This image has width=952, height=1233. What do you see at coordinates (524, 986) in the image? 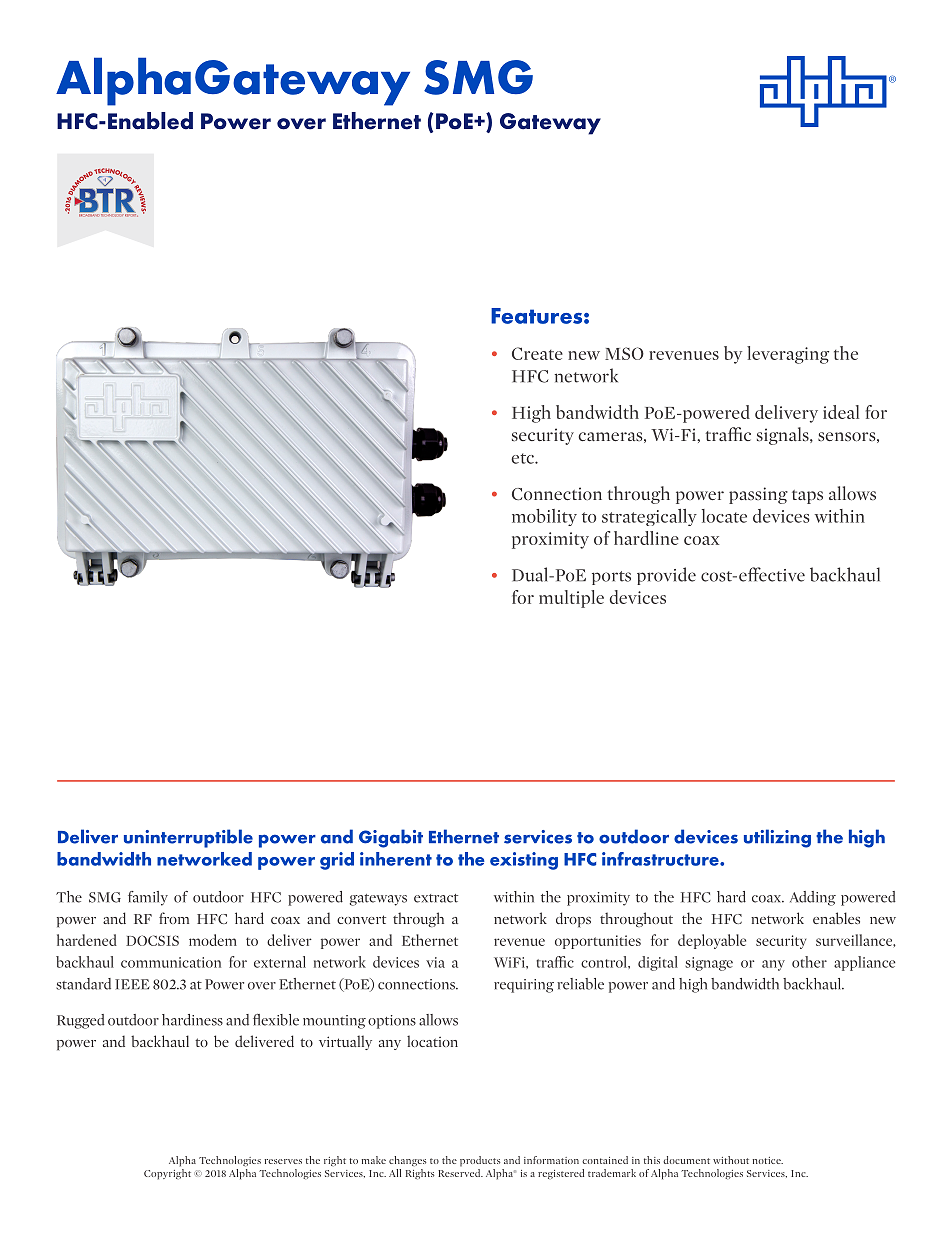
I see `requiring` at bounding box center [524, 986].
